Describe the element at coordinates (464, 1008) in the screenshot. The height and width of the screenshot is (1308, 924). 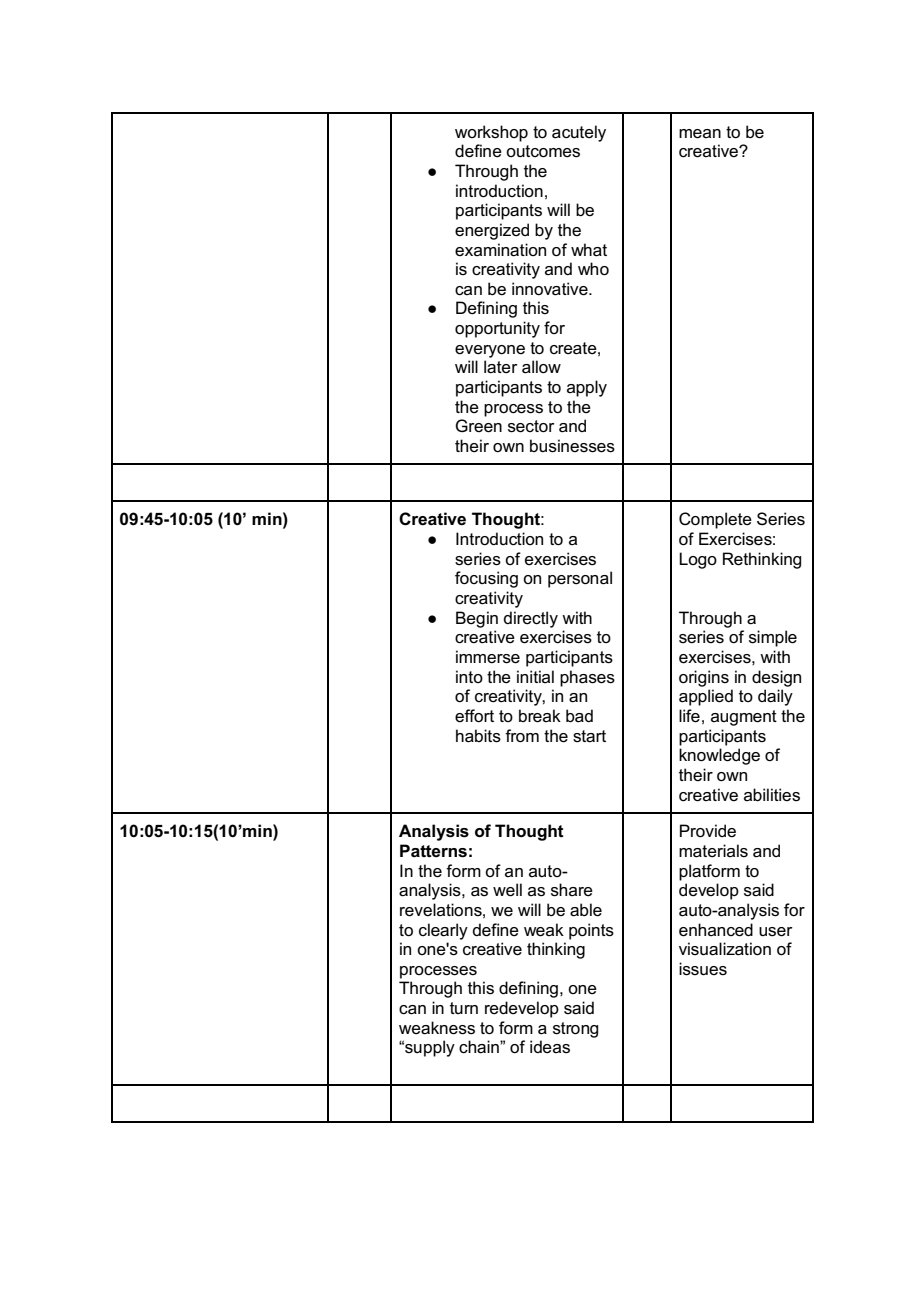
I see `turn` at that location.
